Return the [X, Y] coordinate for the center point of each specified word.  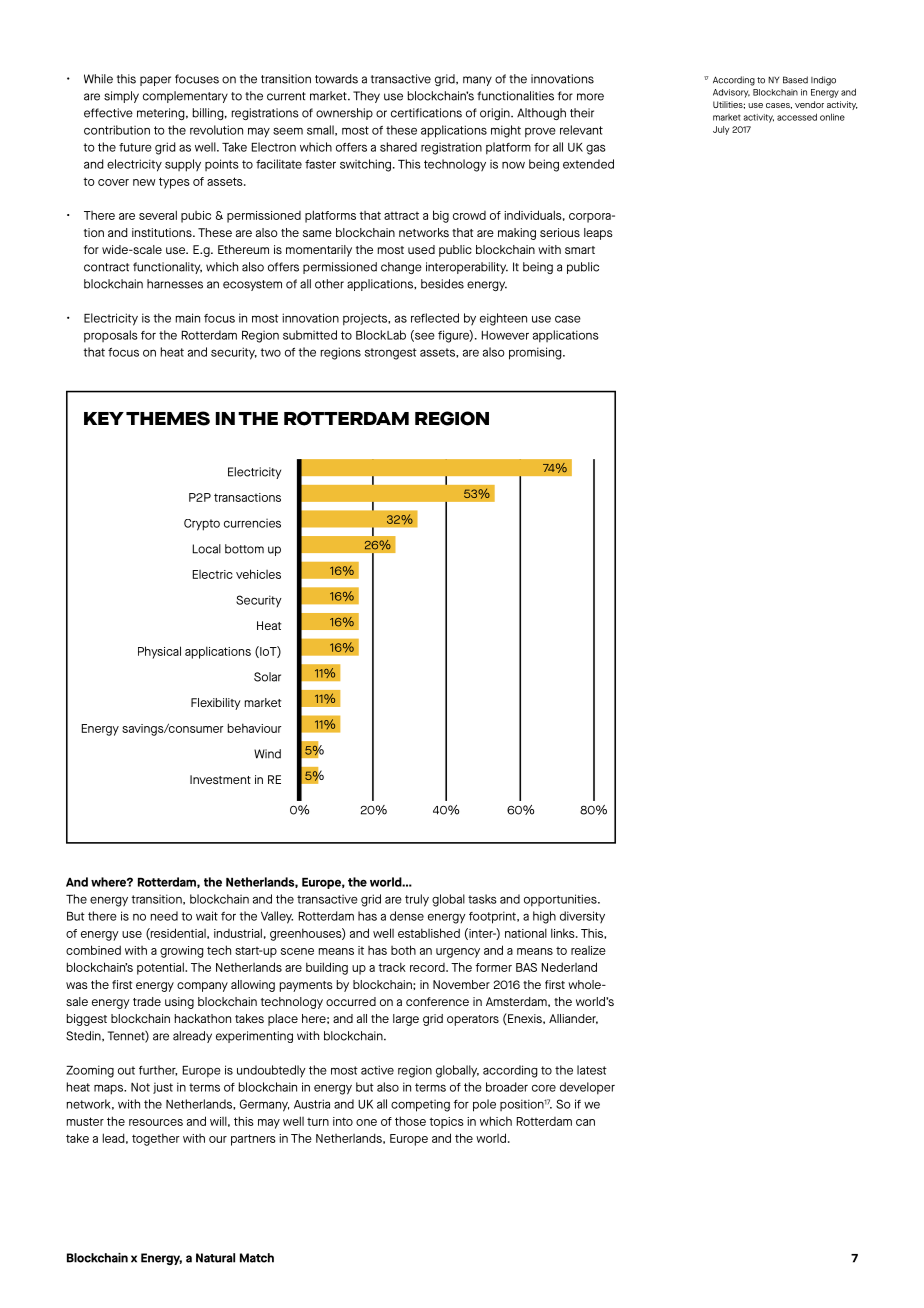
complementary [185, 97]
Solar [267, 677]
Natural [215, 1258]
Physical [159, 652]
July [721, 130]
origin [496, 114]
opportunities [561, 900]
